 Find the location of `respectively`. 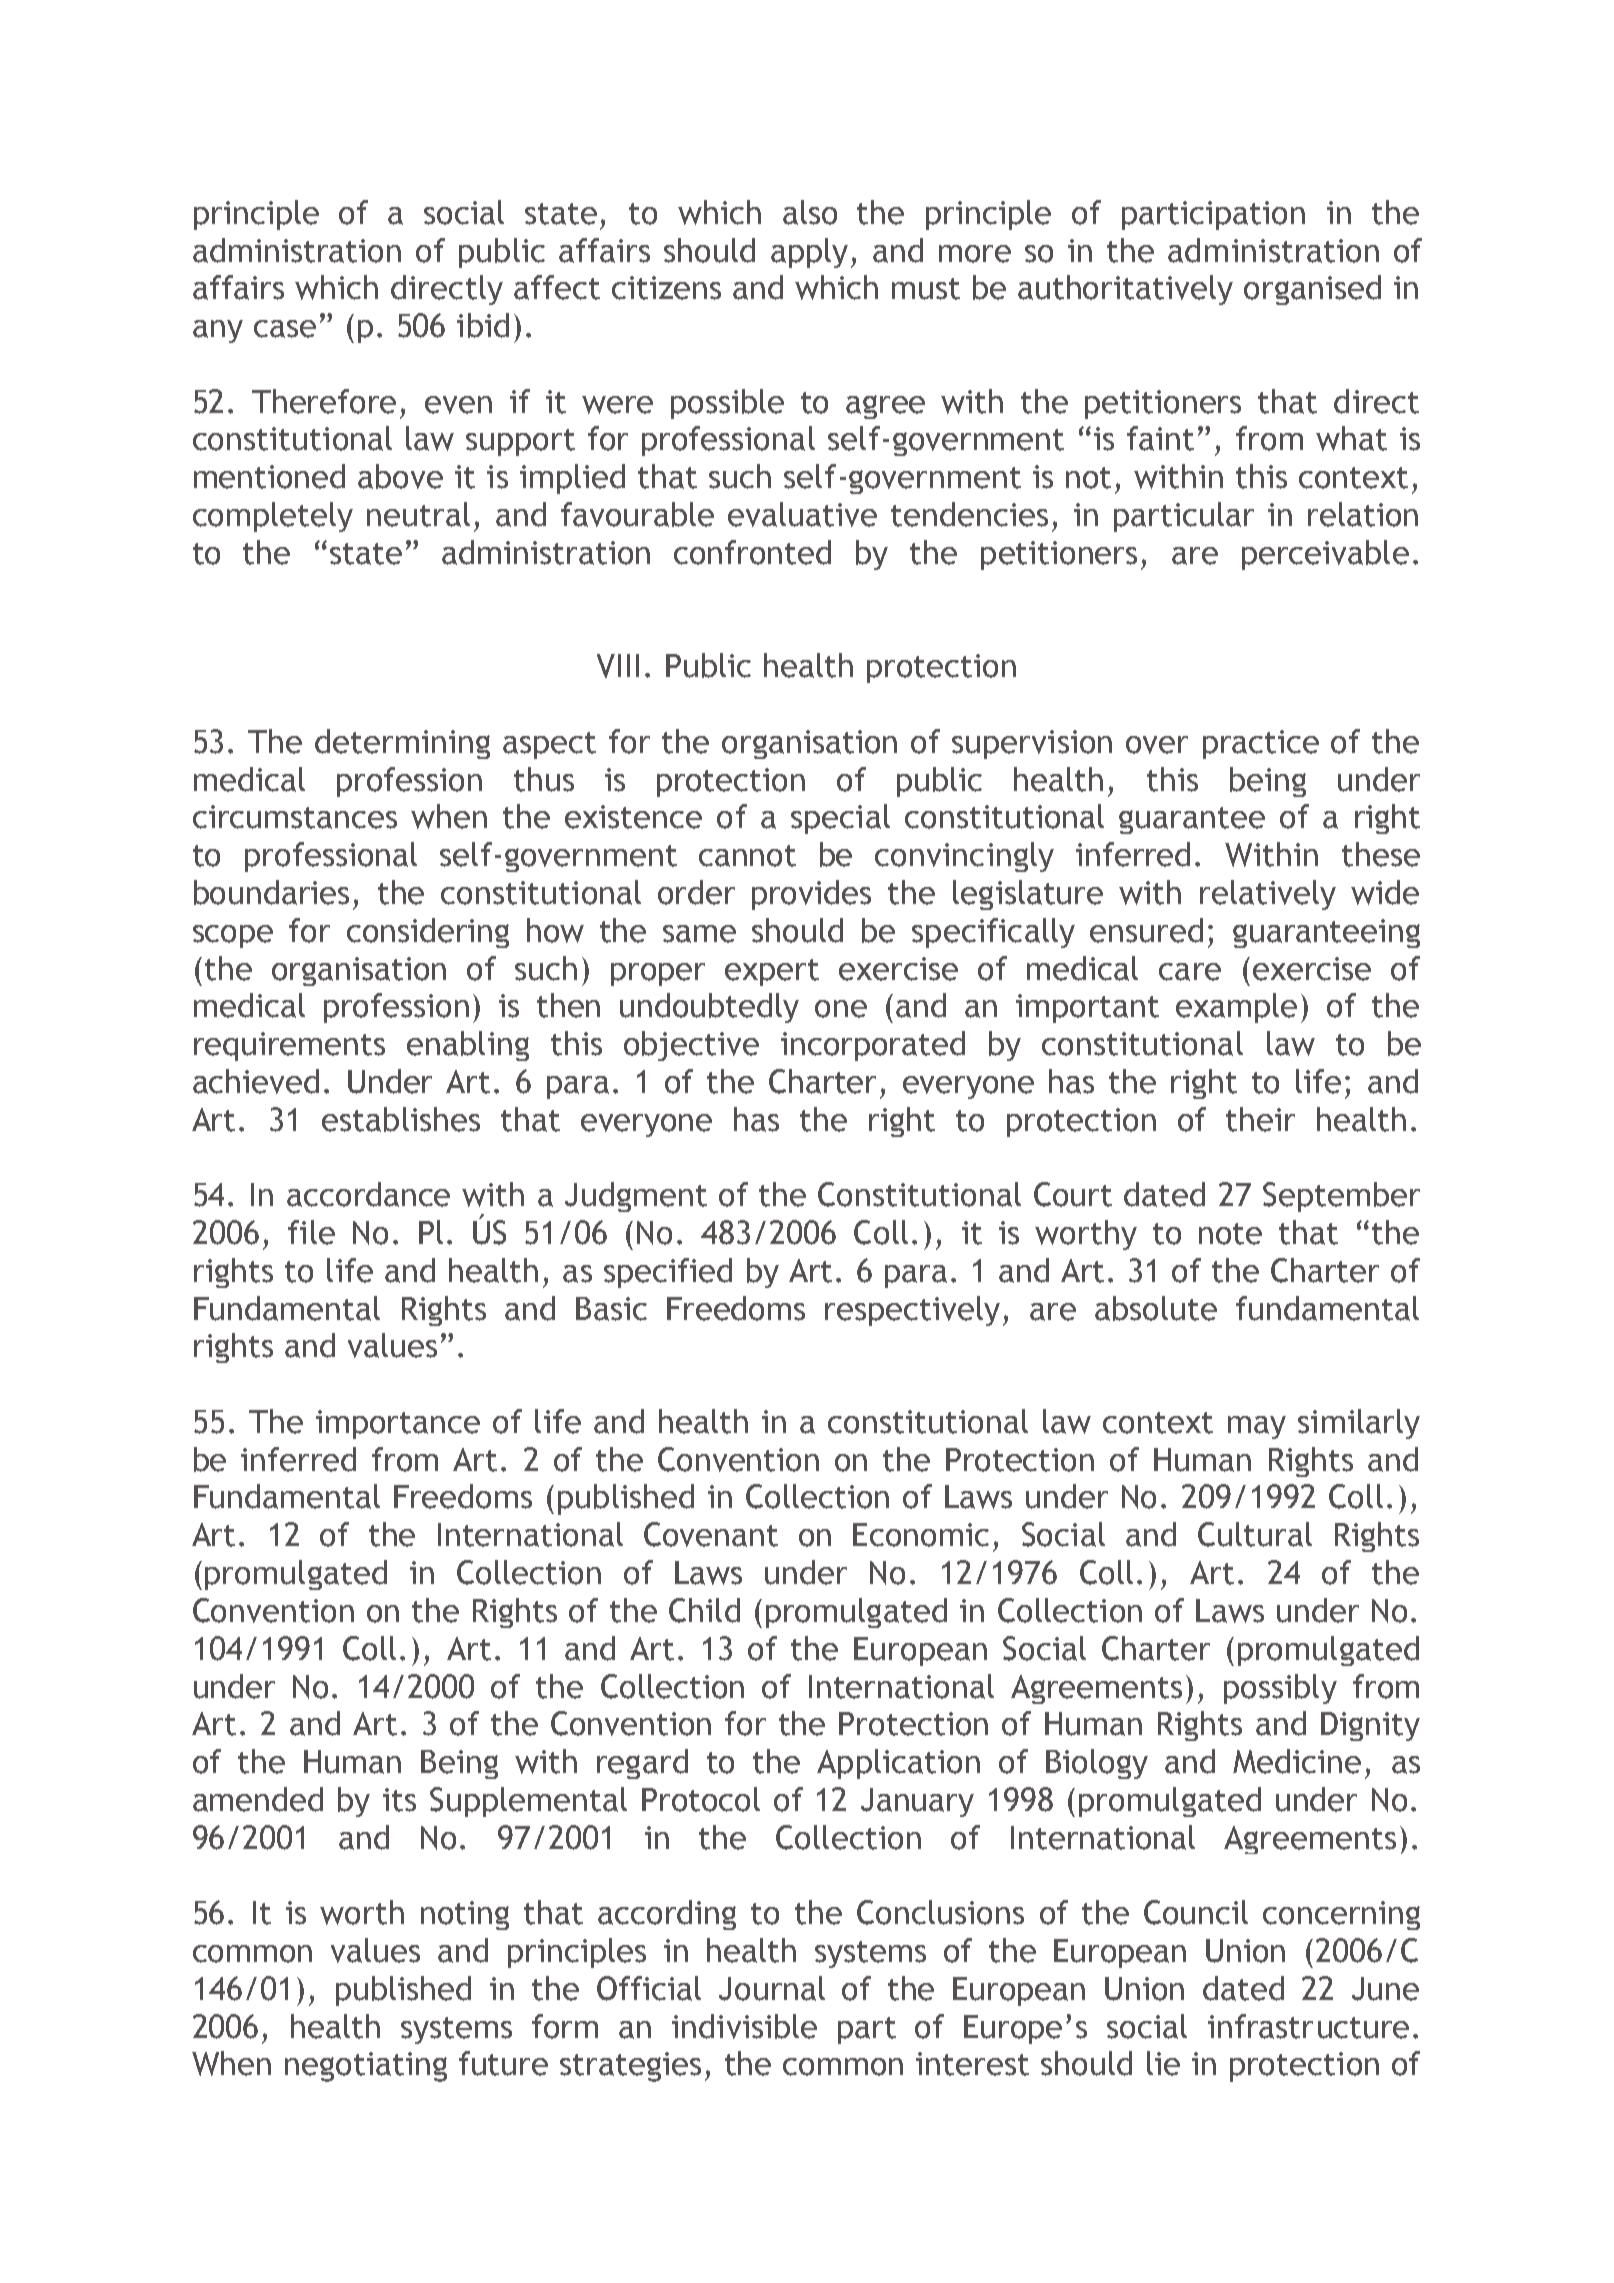

respectively is located at coordinates (912, 1311).
